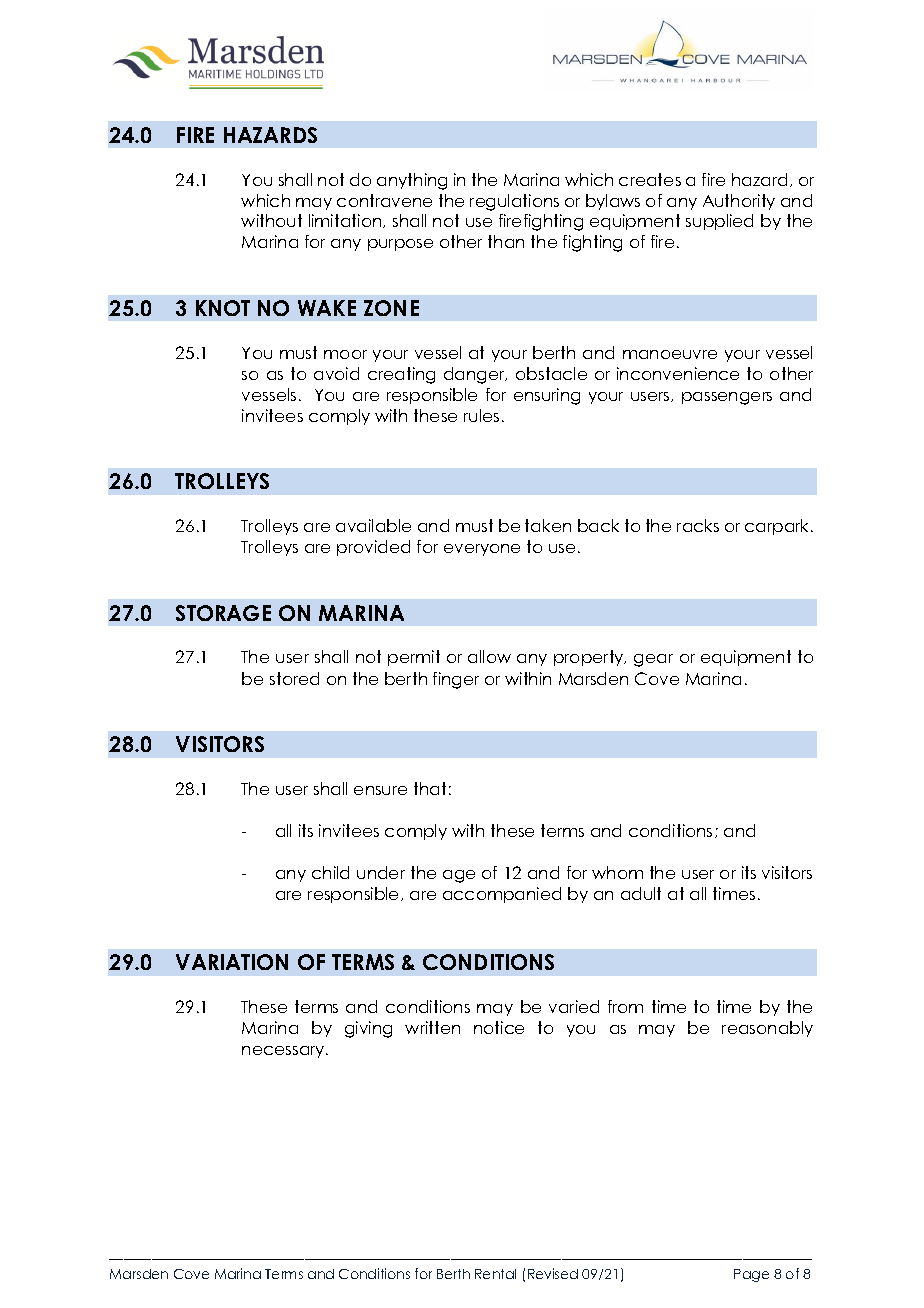 Image resolution: width=924 pixels, height=1308 pixels. Describe the element at coordinates (495, 1274) in the page. I see `Rental` at that location.
